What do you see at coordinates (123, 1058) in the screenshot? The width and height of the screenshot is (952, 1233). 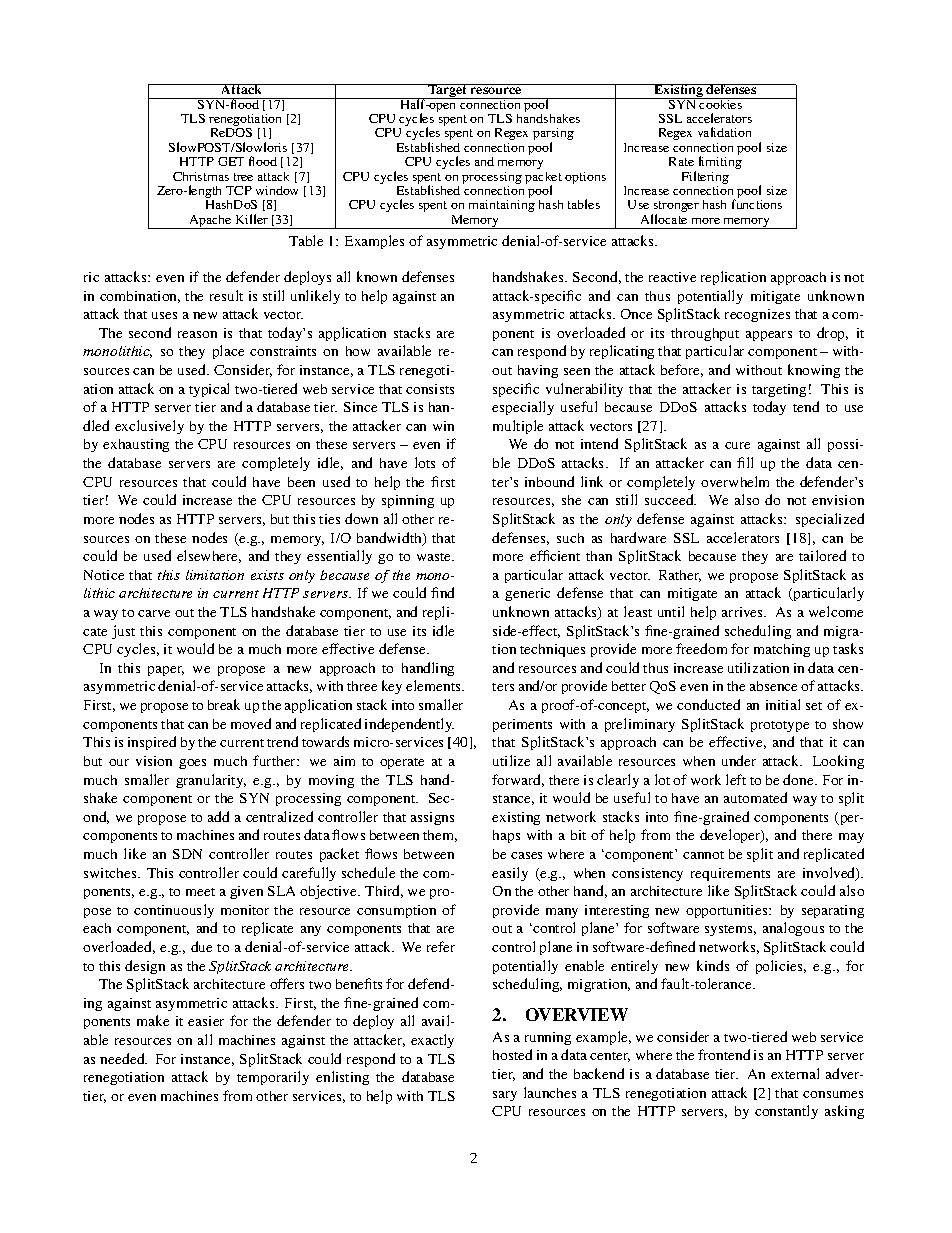 I see `needed` at bounding box center [123, 1058].
